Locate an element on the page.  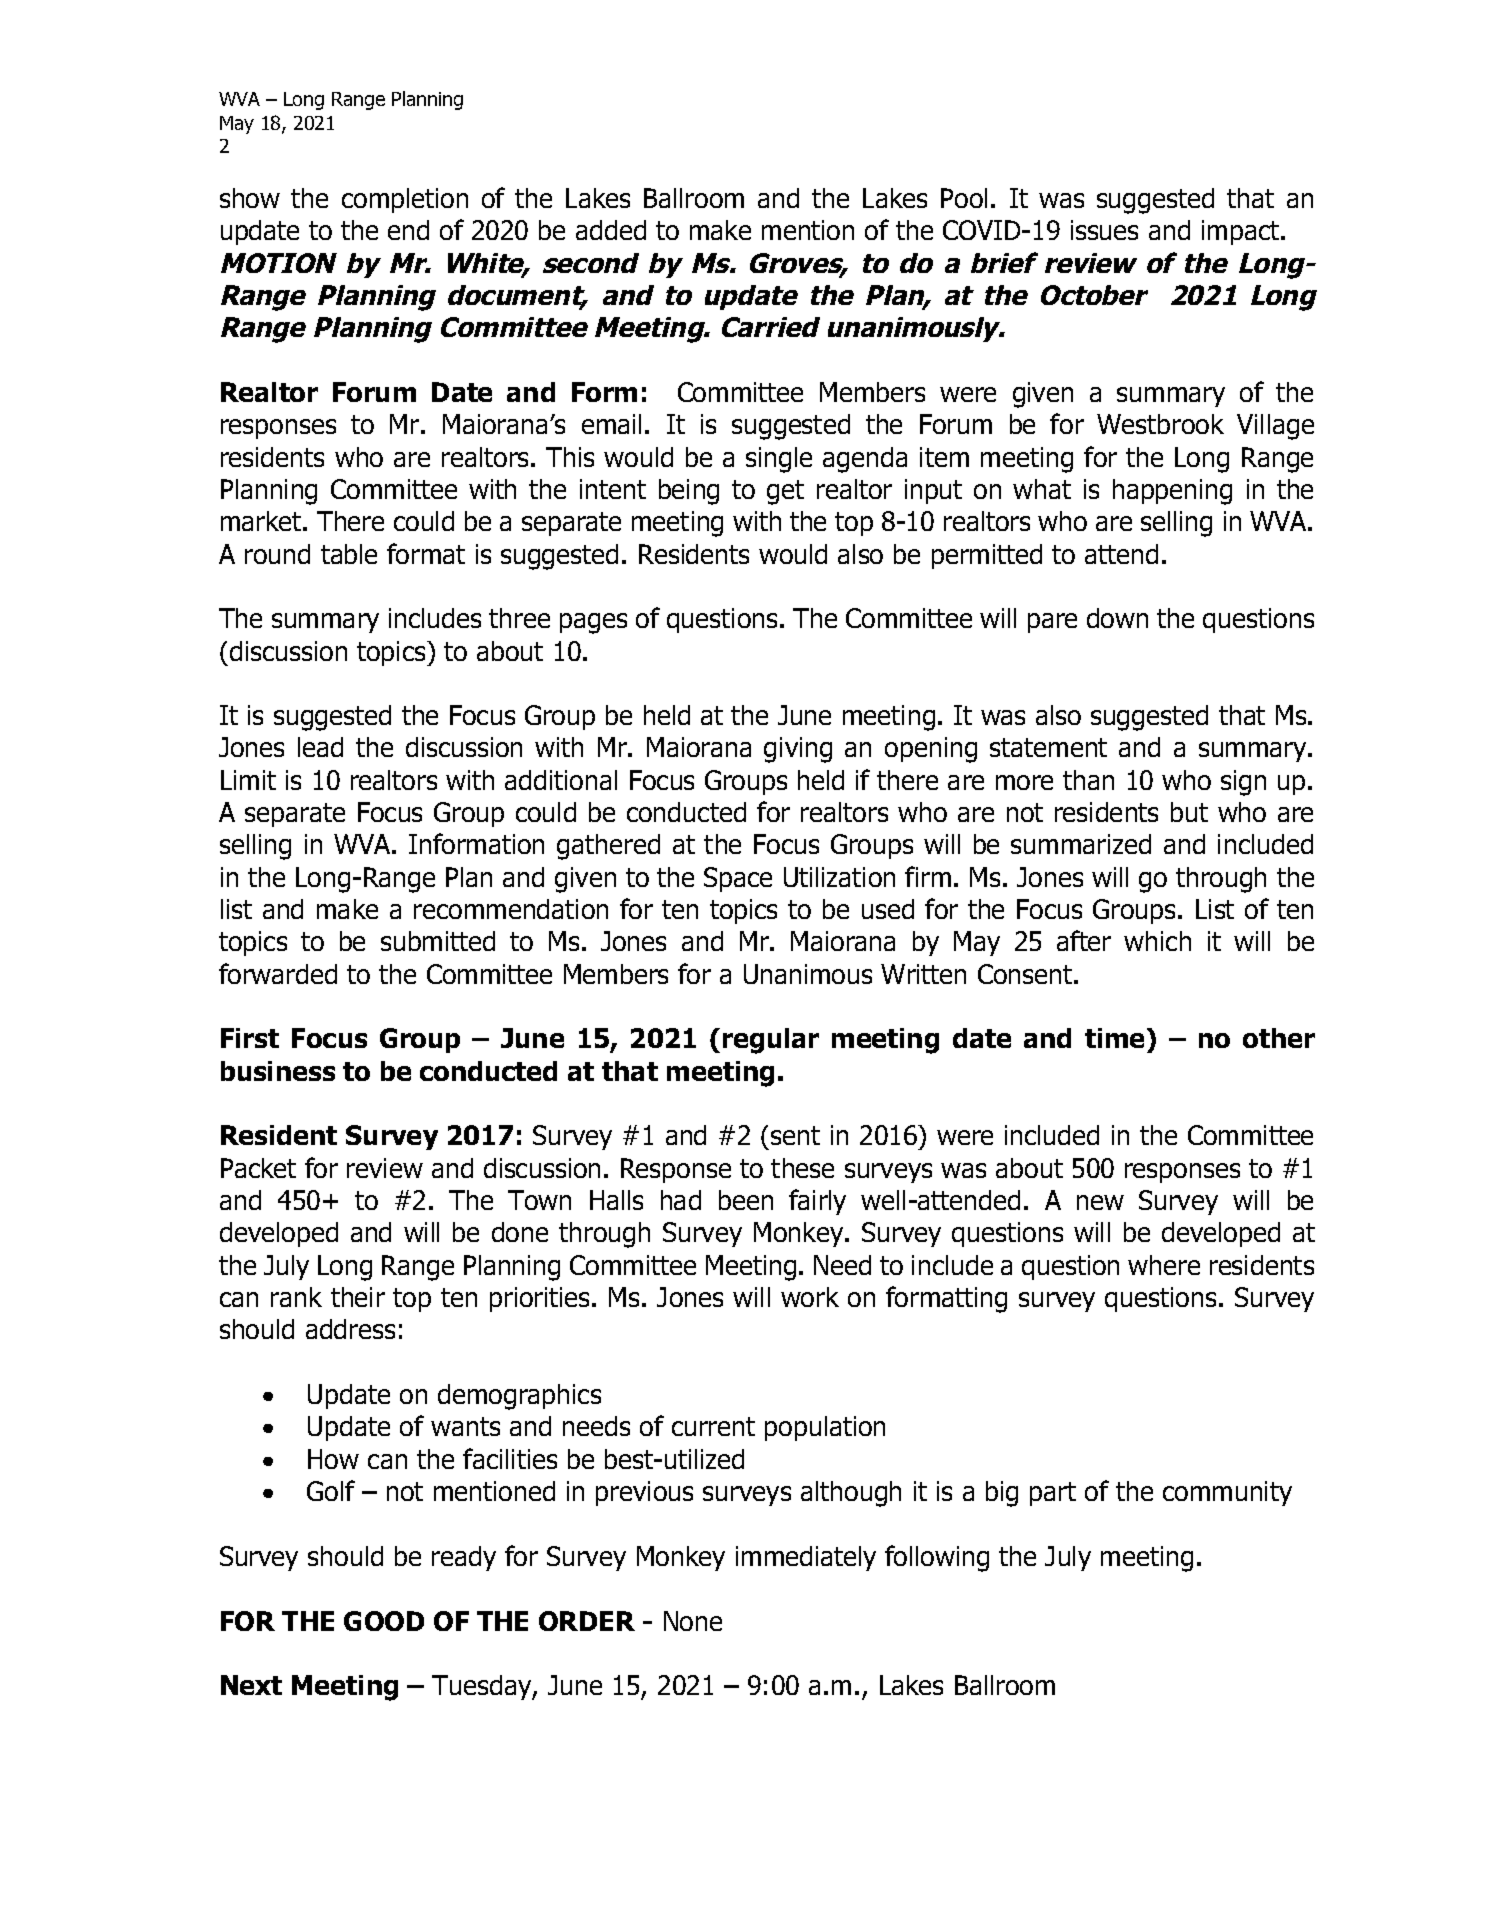
GOOD is located at coordinates (384, 1621).
